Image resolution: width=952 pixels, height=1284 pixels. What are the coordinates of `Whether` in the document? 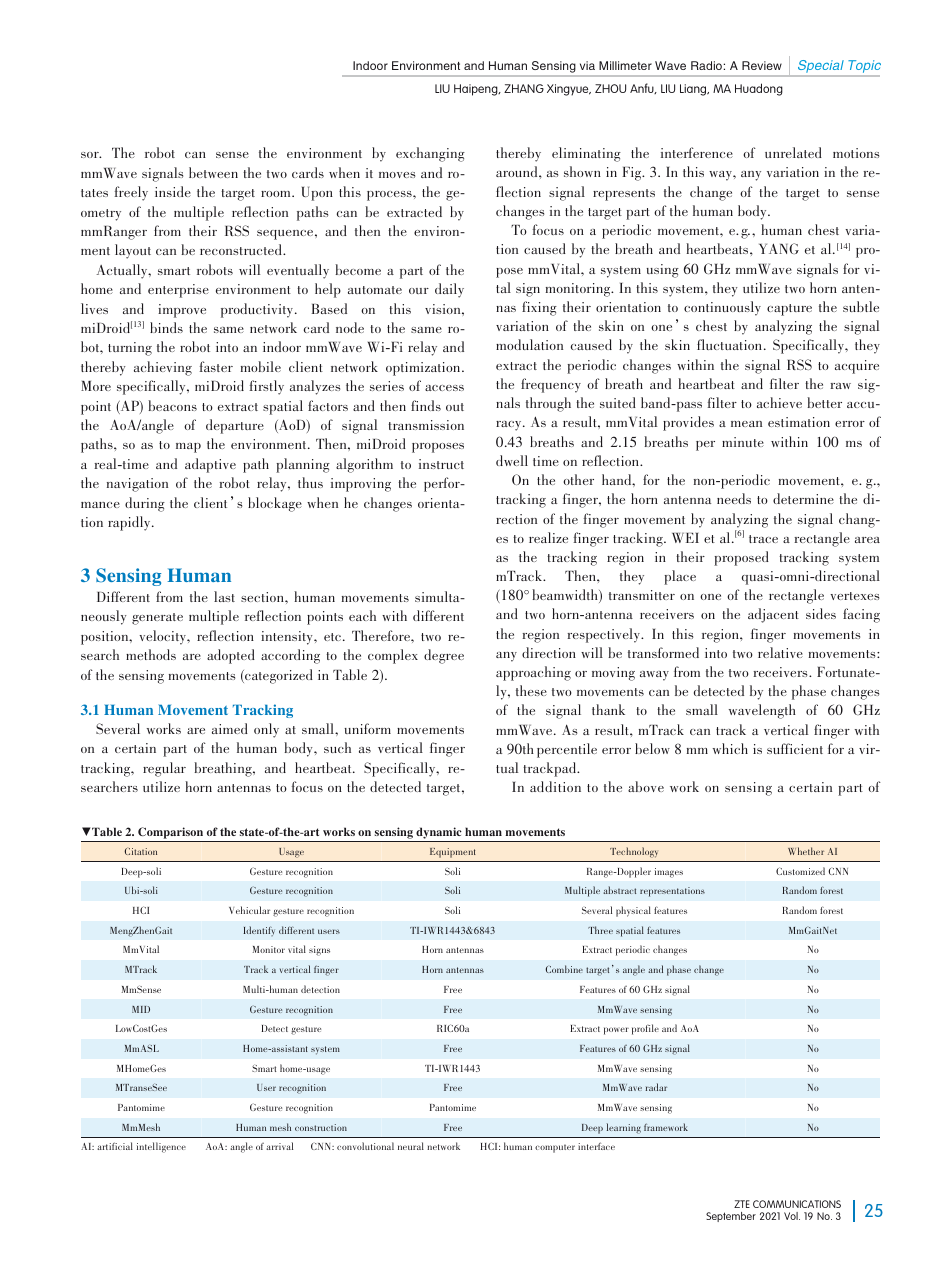 It's located at (806, 851).
